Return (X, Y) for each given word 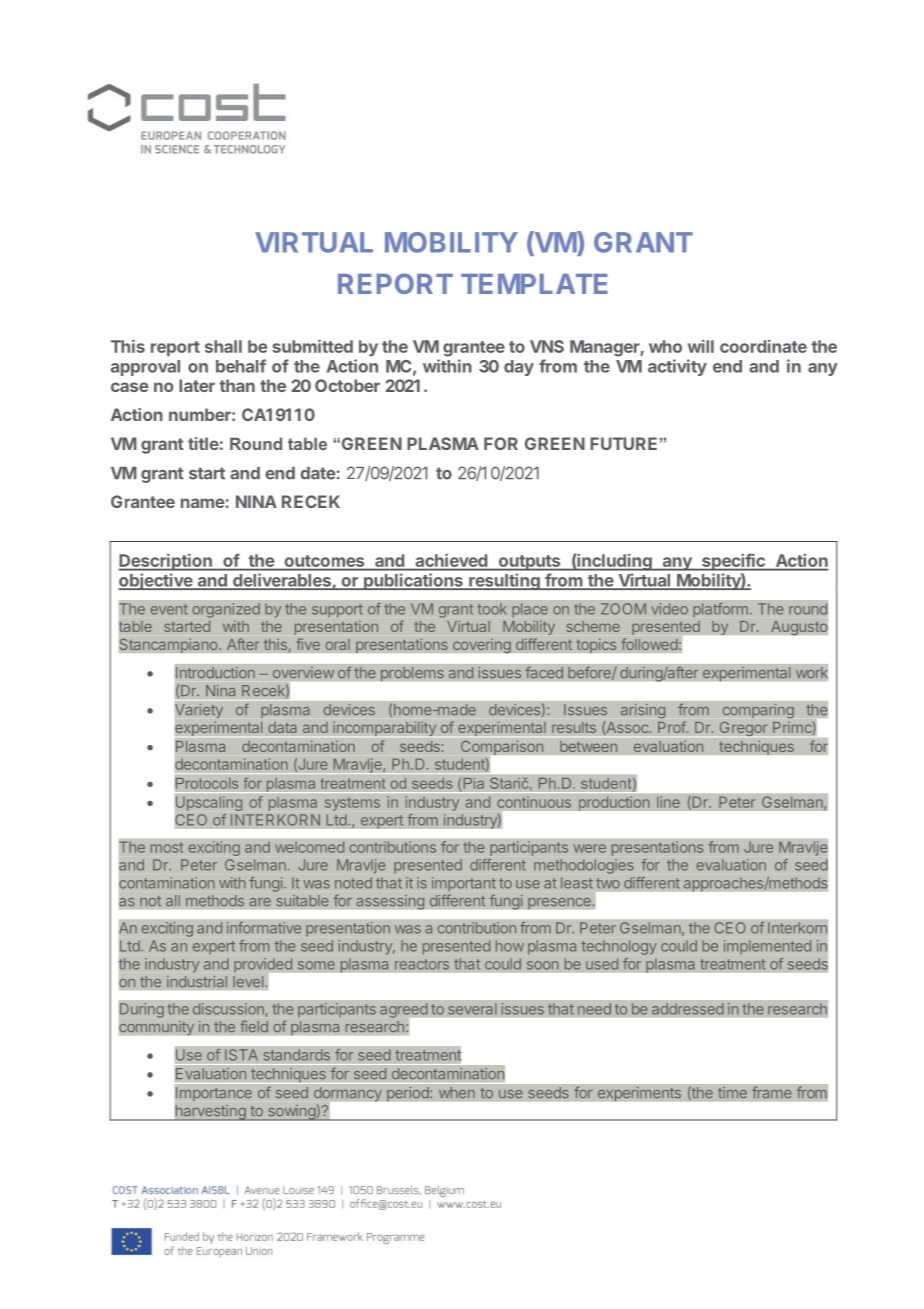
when (457, 1093)
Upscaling (209, 803)
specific (733, 562)
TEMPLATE (534, 284)
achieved (451, 560)
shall (223, 346)
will (701, 346)
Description (166, 562)
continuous (534, 802)
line (668, 802)
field (254, 1026)
